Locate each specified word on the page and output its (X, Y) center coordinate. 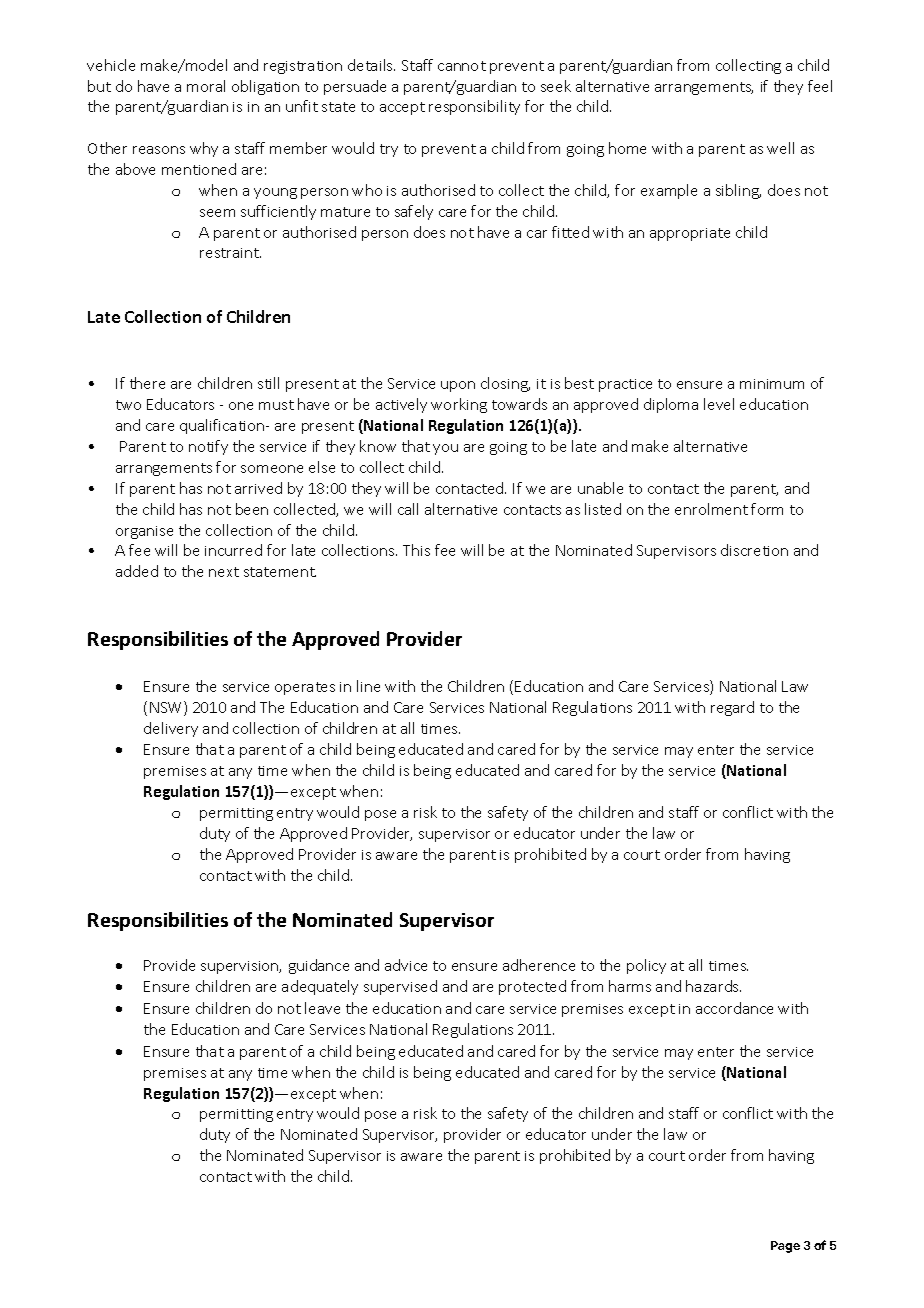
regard (732, 708)
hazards (713, 986)
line (368, 686)
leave (322, 1008)
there (147, 383)
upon (458, 386)
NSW (167, 708)
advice (406, 965)
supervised (400, 987)
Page (785, 1247)
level (719, 404)
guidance (319, 966)
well (780, 148)
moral (206, 86)
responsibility (474, 107)
